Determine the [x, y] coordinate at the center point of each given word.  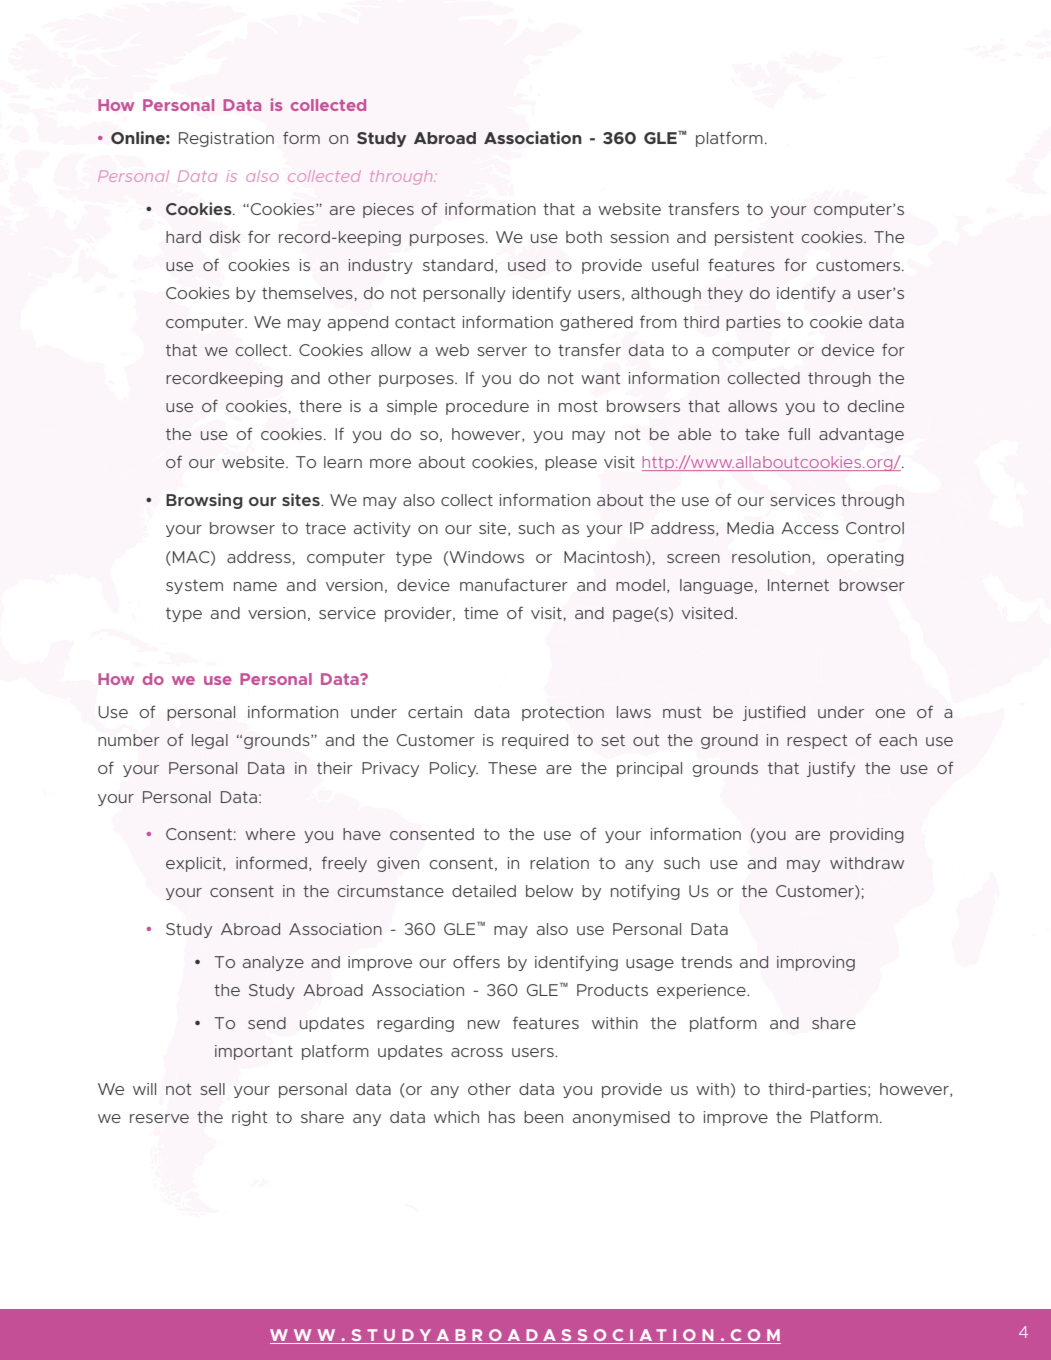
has [502, 1117]
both [584, 237]
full [799, 433]
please [571, 463]
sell [212, 1089]
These [512, 768]
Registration [226, 139]
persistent [754, 238]
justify [831, 769]
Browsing [204, 501]
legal [210, 741]
